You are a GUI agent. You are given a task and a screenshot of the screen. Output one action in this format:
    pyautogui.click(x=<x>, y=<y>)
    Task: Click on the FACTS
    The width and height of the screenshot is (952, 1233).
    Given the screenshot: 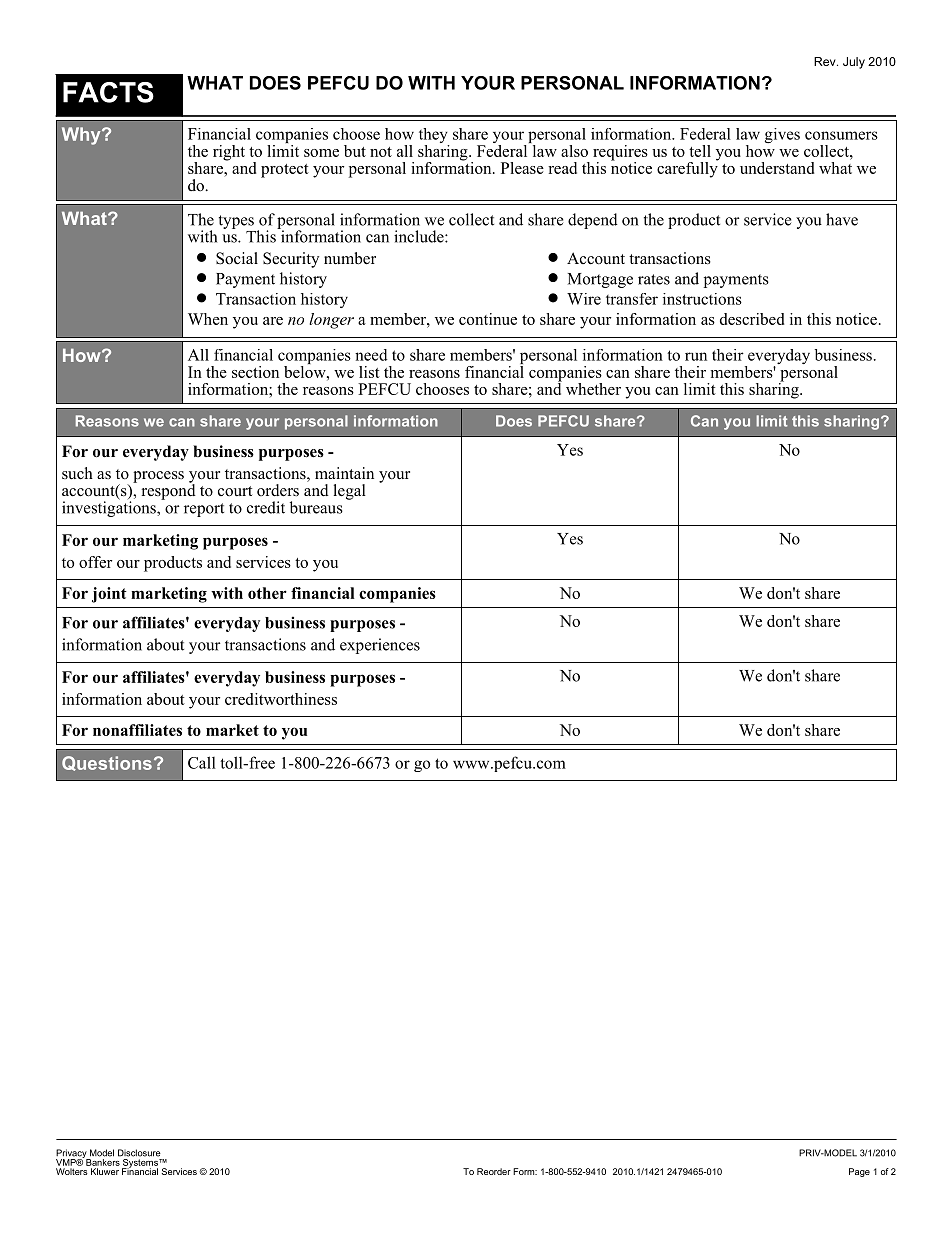 What is the action you would take?
    pyautogui.click(x=108, y=92)
